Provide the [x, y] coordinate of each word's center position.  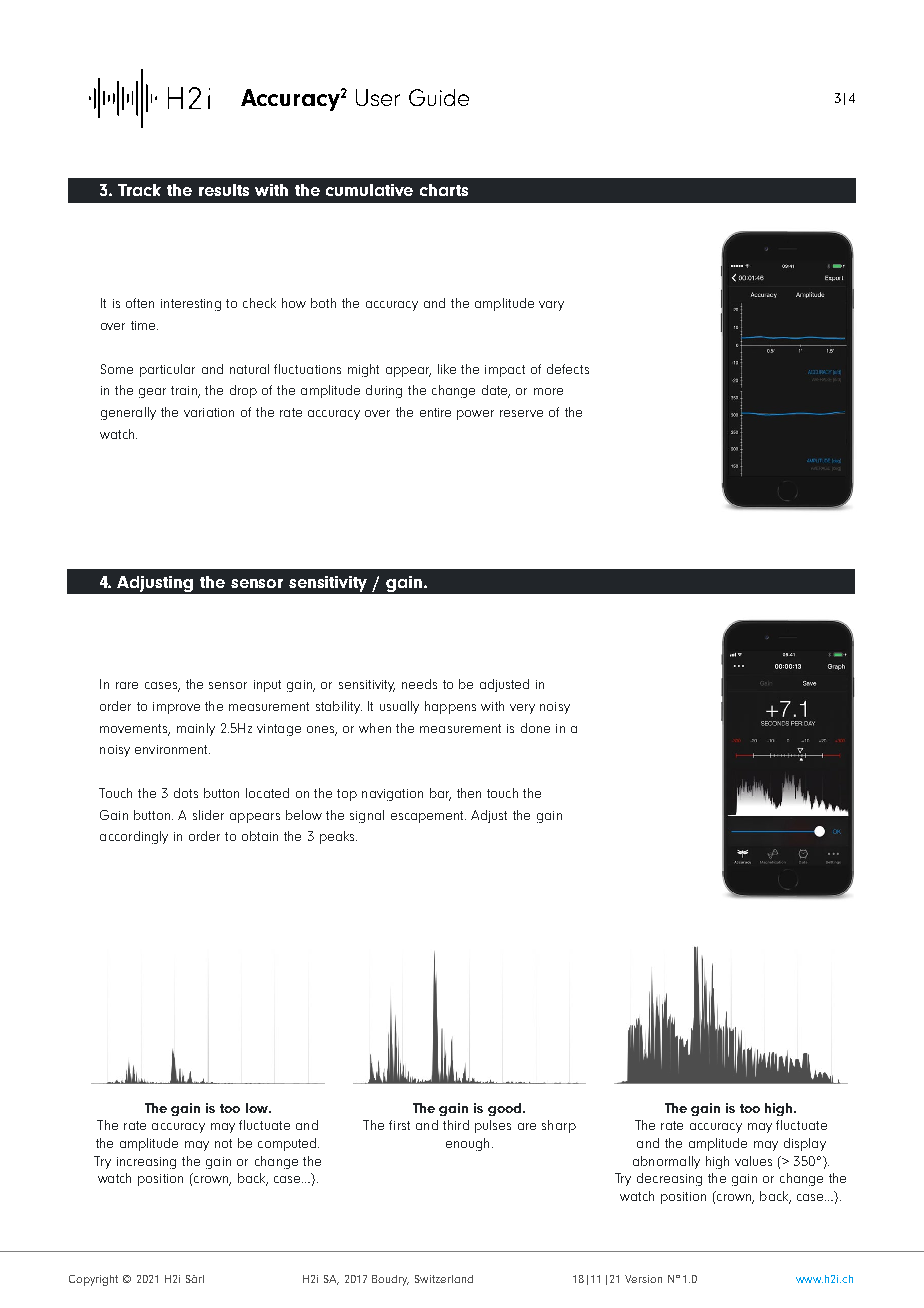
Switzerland [444, 1279]
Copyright [93, 1280]
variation [209, 412]
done [535, 728]
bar [440, 794]
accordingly [134, 837]
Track [139, 190]
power [475, 415]
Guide [439, 97]
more [548, 391]
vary [551, 306]
